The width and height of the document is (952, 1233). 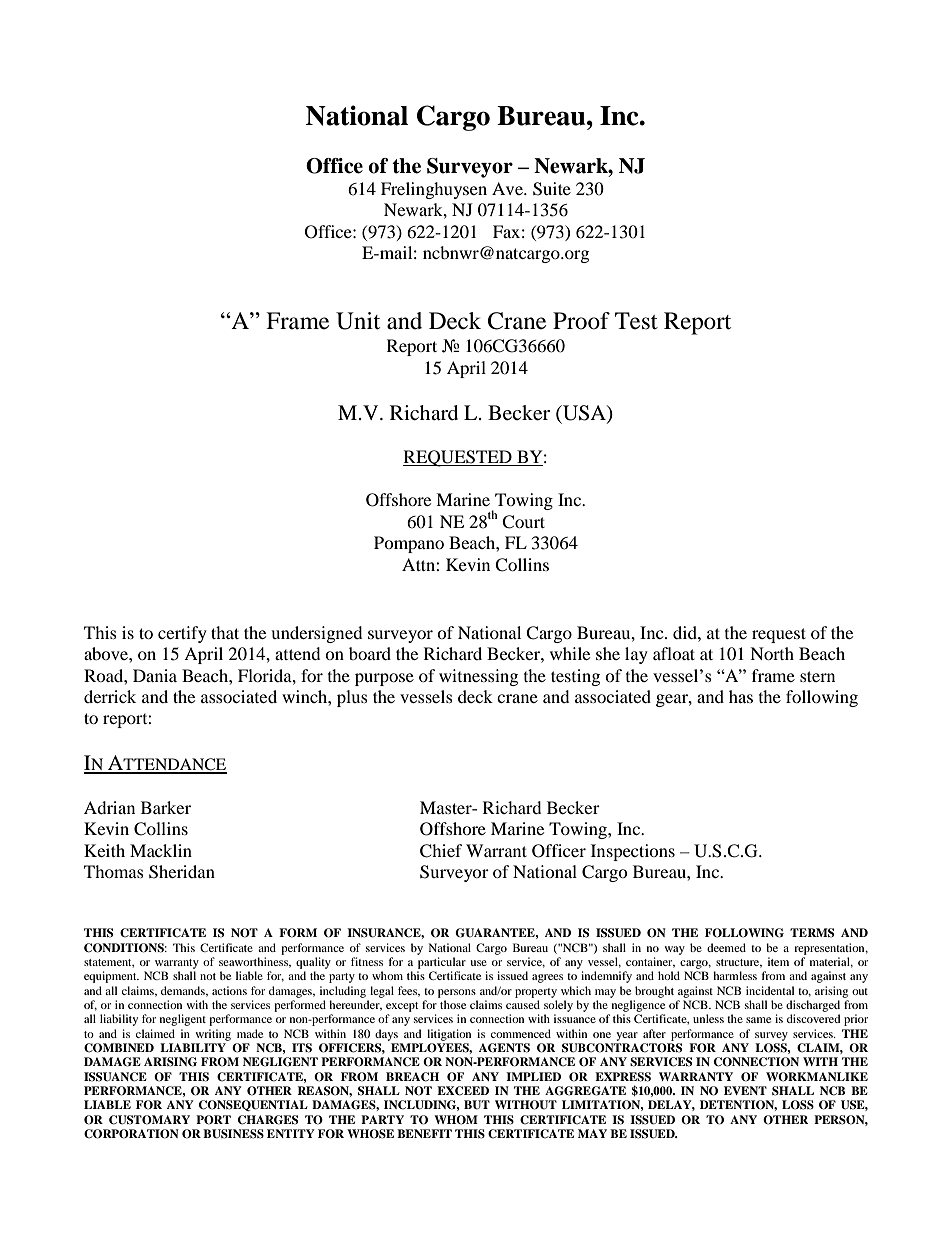 What do you see at coordinates (149, 1120) in the document?
I see `CUSTOMARY` at bounding box center [149, 1120].
